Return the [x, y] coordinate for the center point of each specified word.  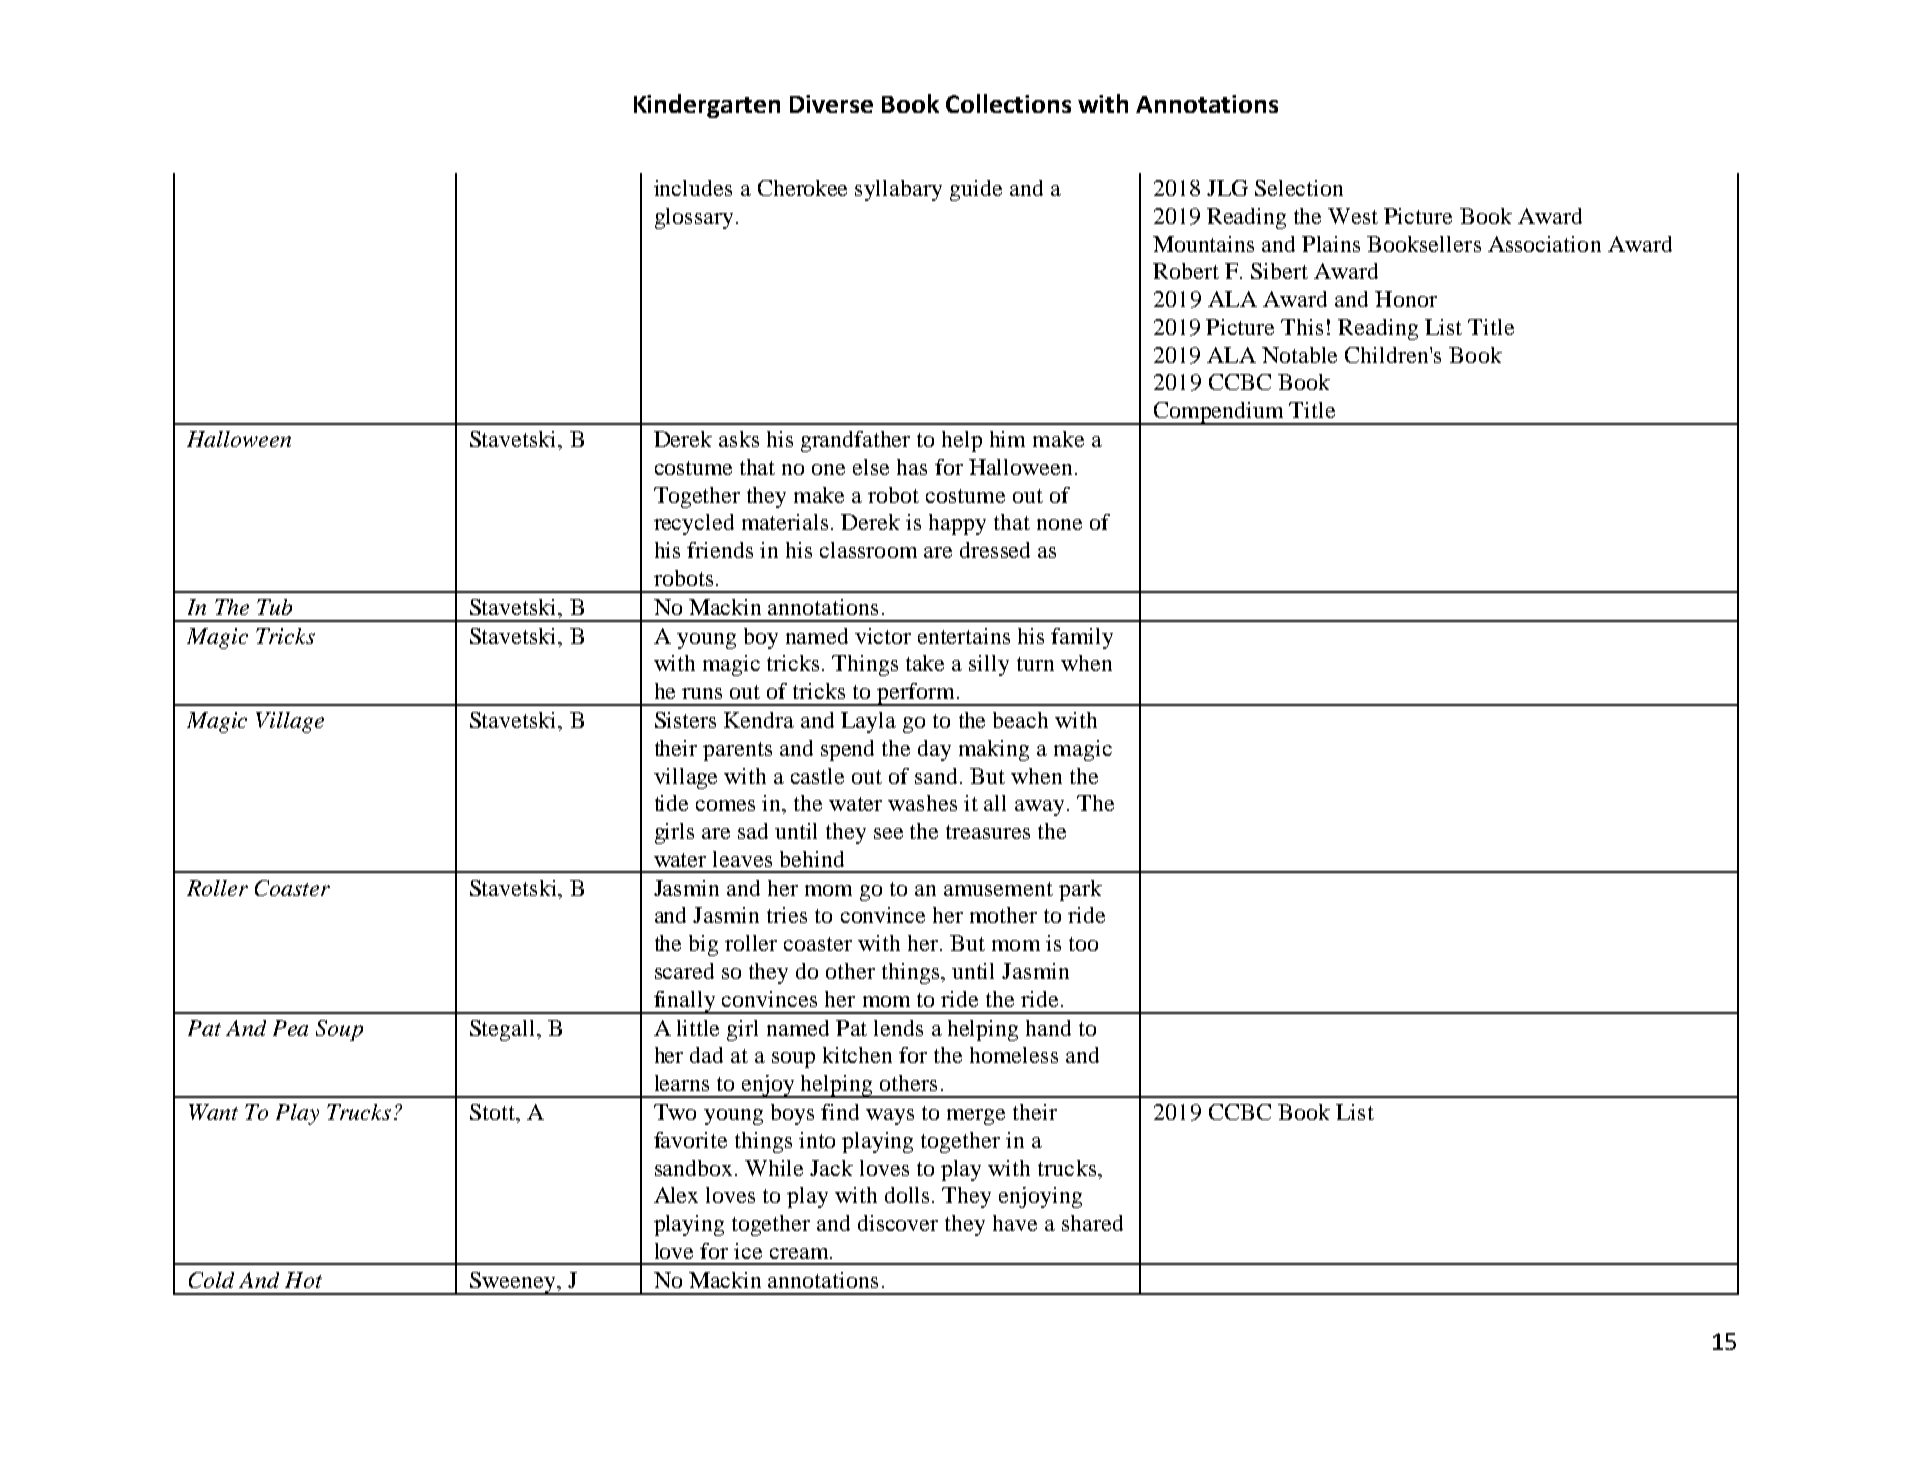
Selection [1299, 188]
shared [1092, 1223]
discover [898, 1223]
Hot [303, 1280]
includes [693, 188]
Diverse [831, 104]
